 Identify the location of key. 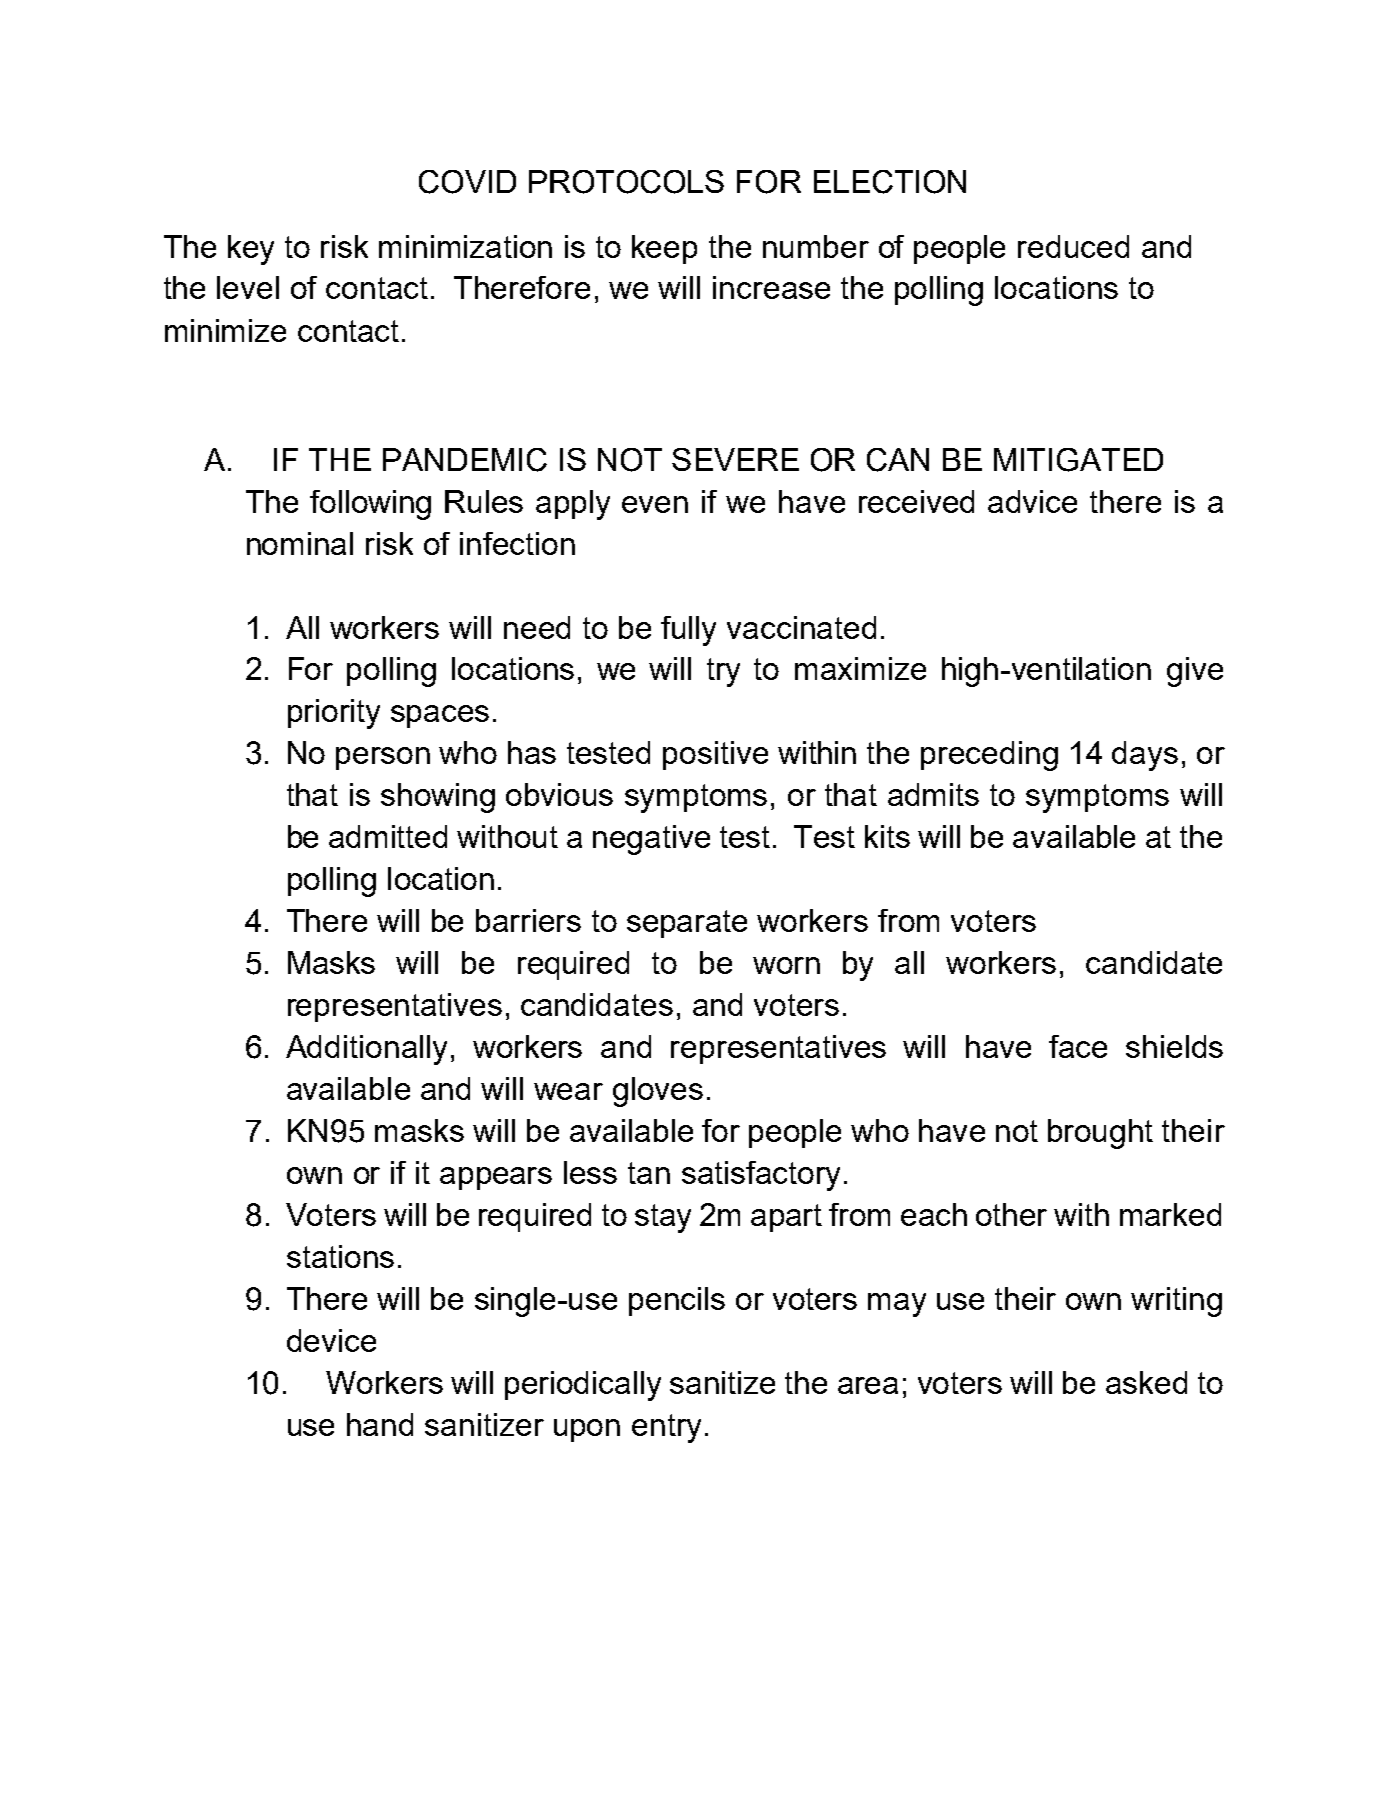
(251, 250).
